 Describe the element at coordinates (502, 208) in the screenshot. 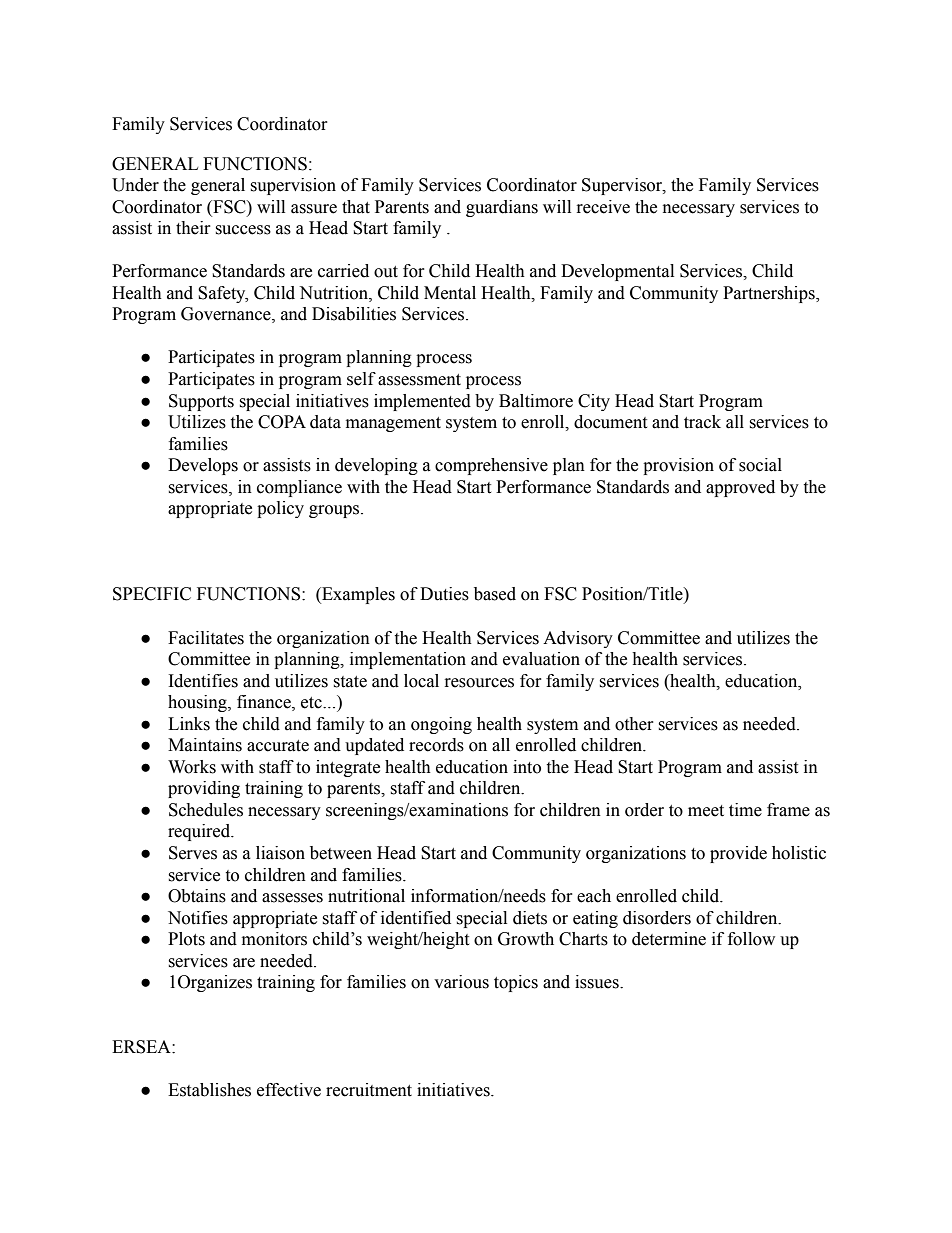

I see `guardians` at that location.
